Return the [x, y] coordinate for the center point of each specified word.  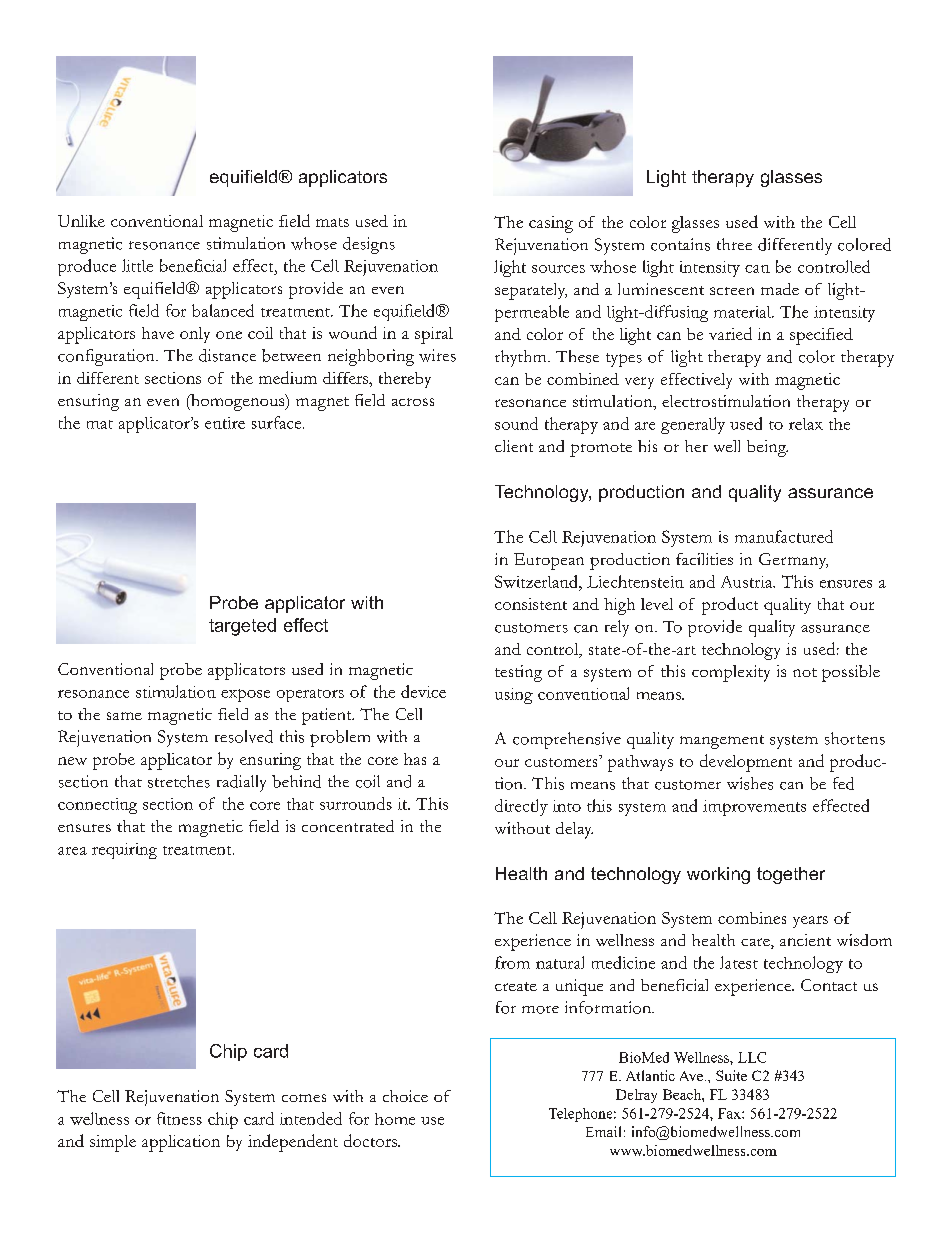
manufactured [784, 536]
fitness [179, 1118]
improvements [754, 808]
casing [551, 224]
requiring [124, 851]
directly [521, 807]
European [549, 561]
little [137, 265]
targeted [242, 627]
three [734, 244]
